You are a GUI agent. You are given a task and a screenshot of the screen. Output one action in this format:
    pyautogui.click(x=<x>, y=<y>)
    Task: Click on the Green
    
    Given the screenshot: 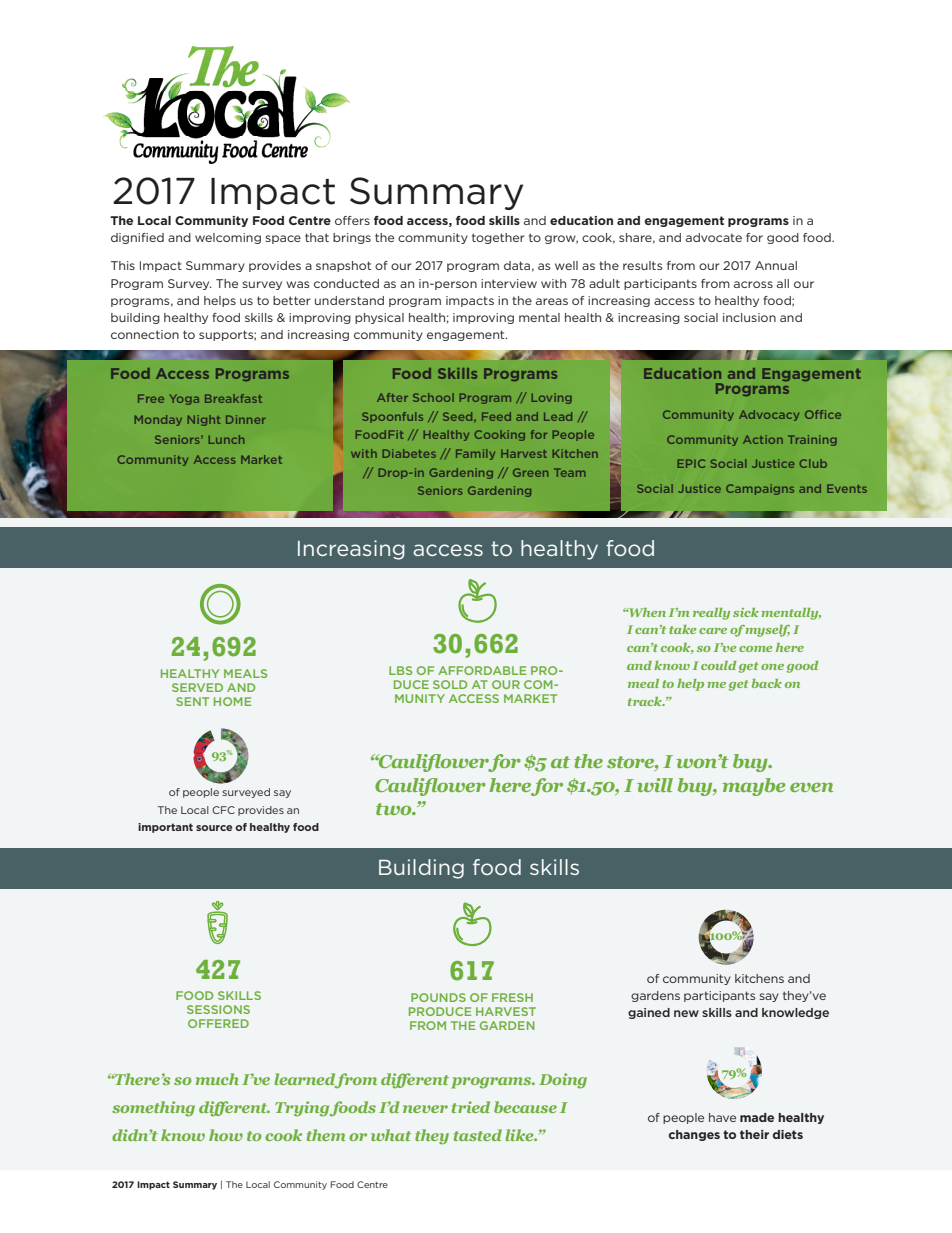 What is the action you would take?
    pyautogui.click(x=530, y=472)
